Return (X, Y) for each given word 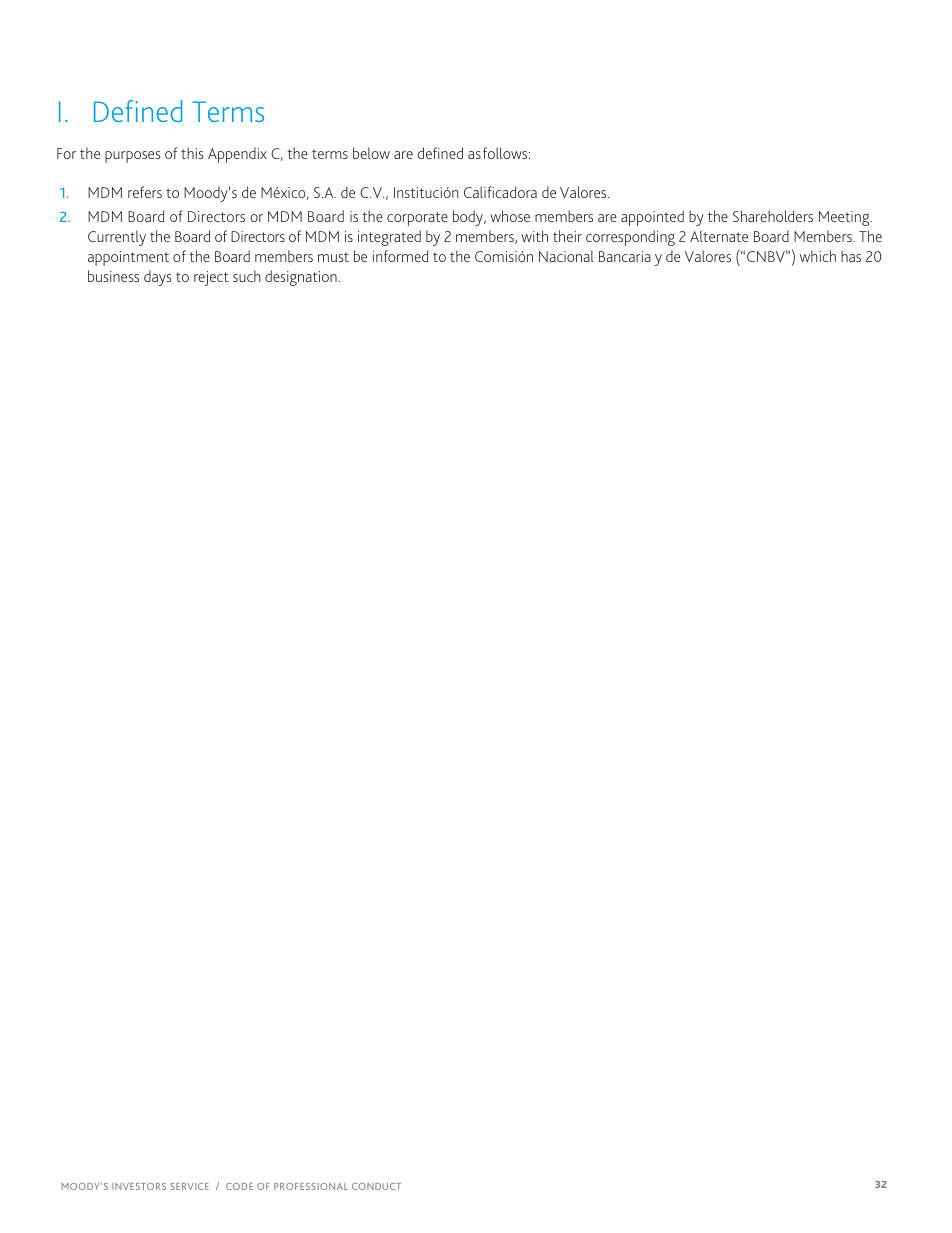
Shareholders (773, 216)
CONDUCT (376, 1186)
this (192, 153)
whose (510, 216)
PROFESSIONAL (311, 1186)
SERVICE (189, 1186)
